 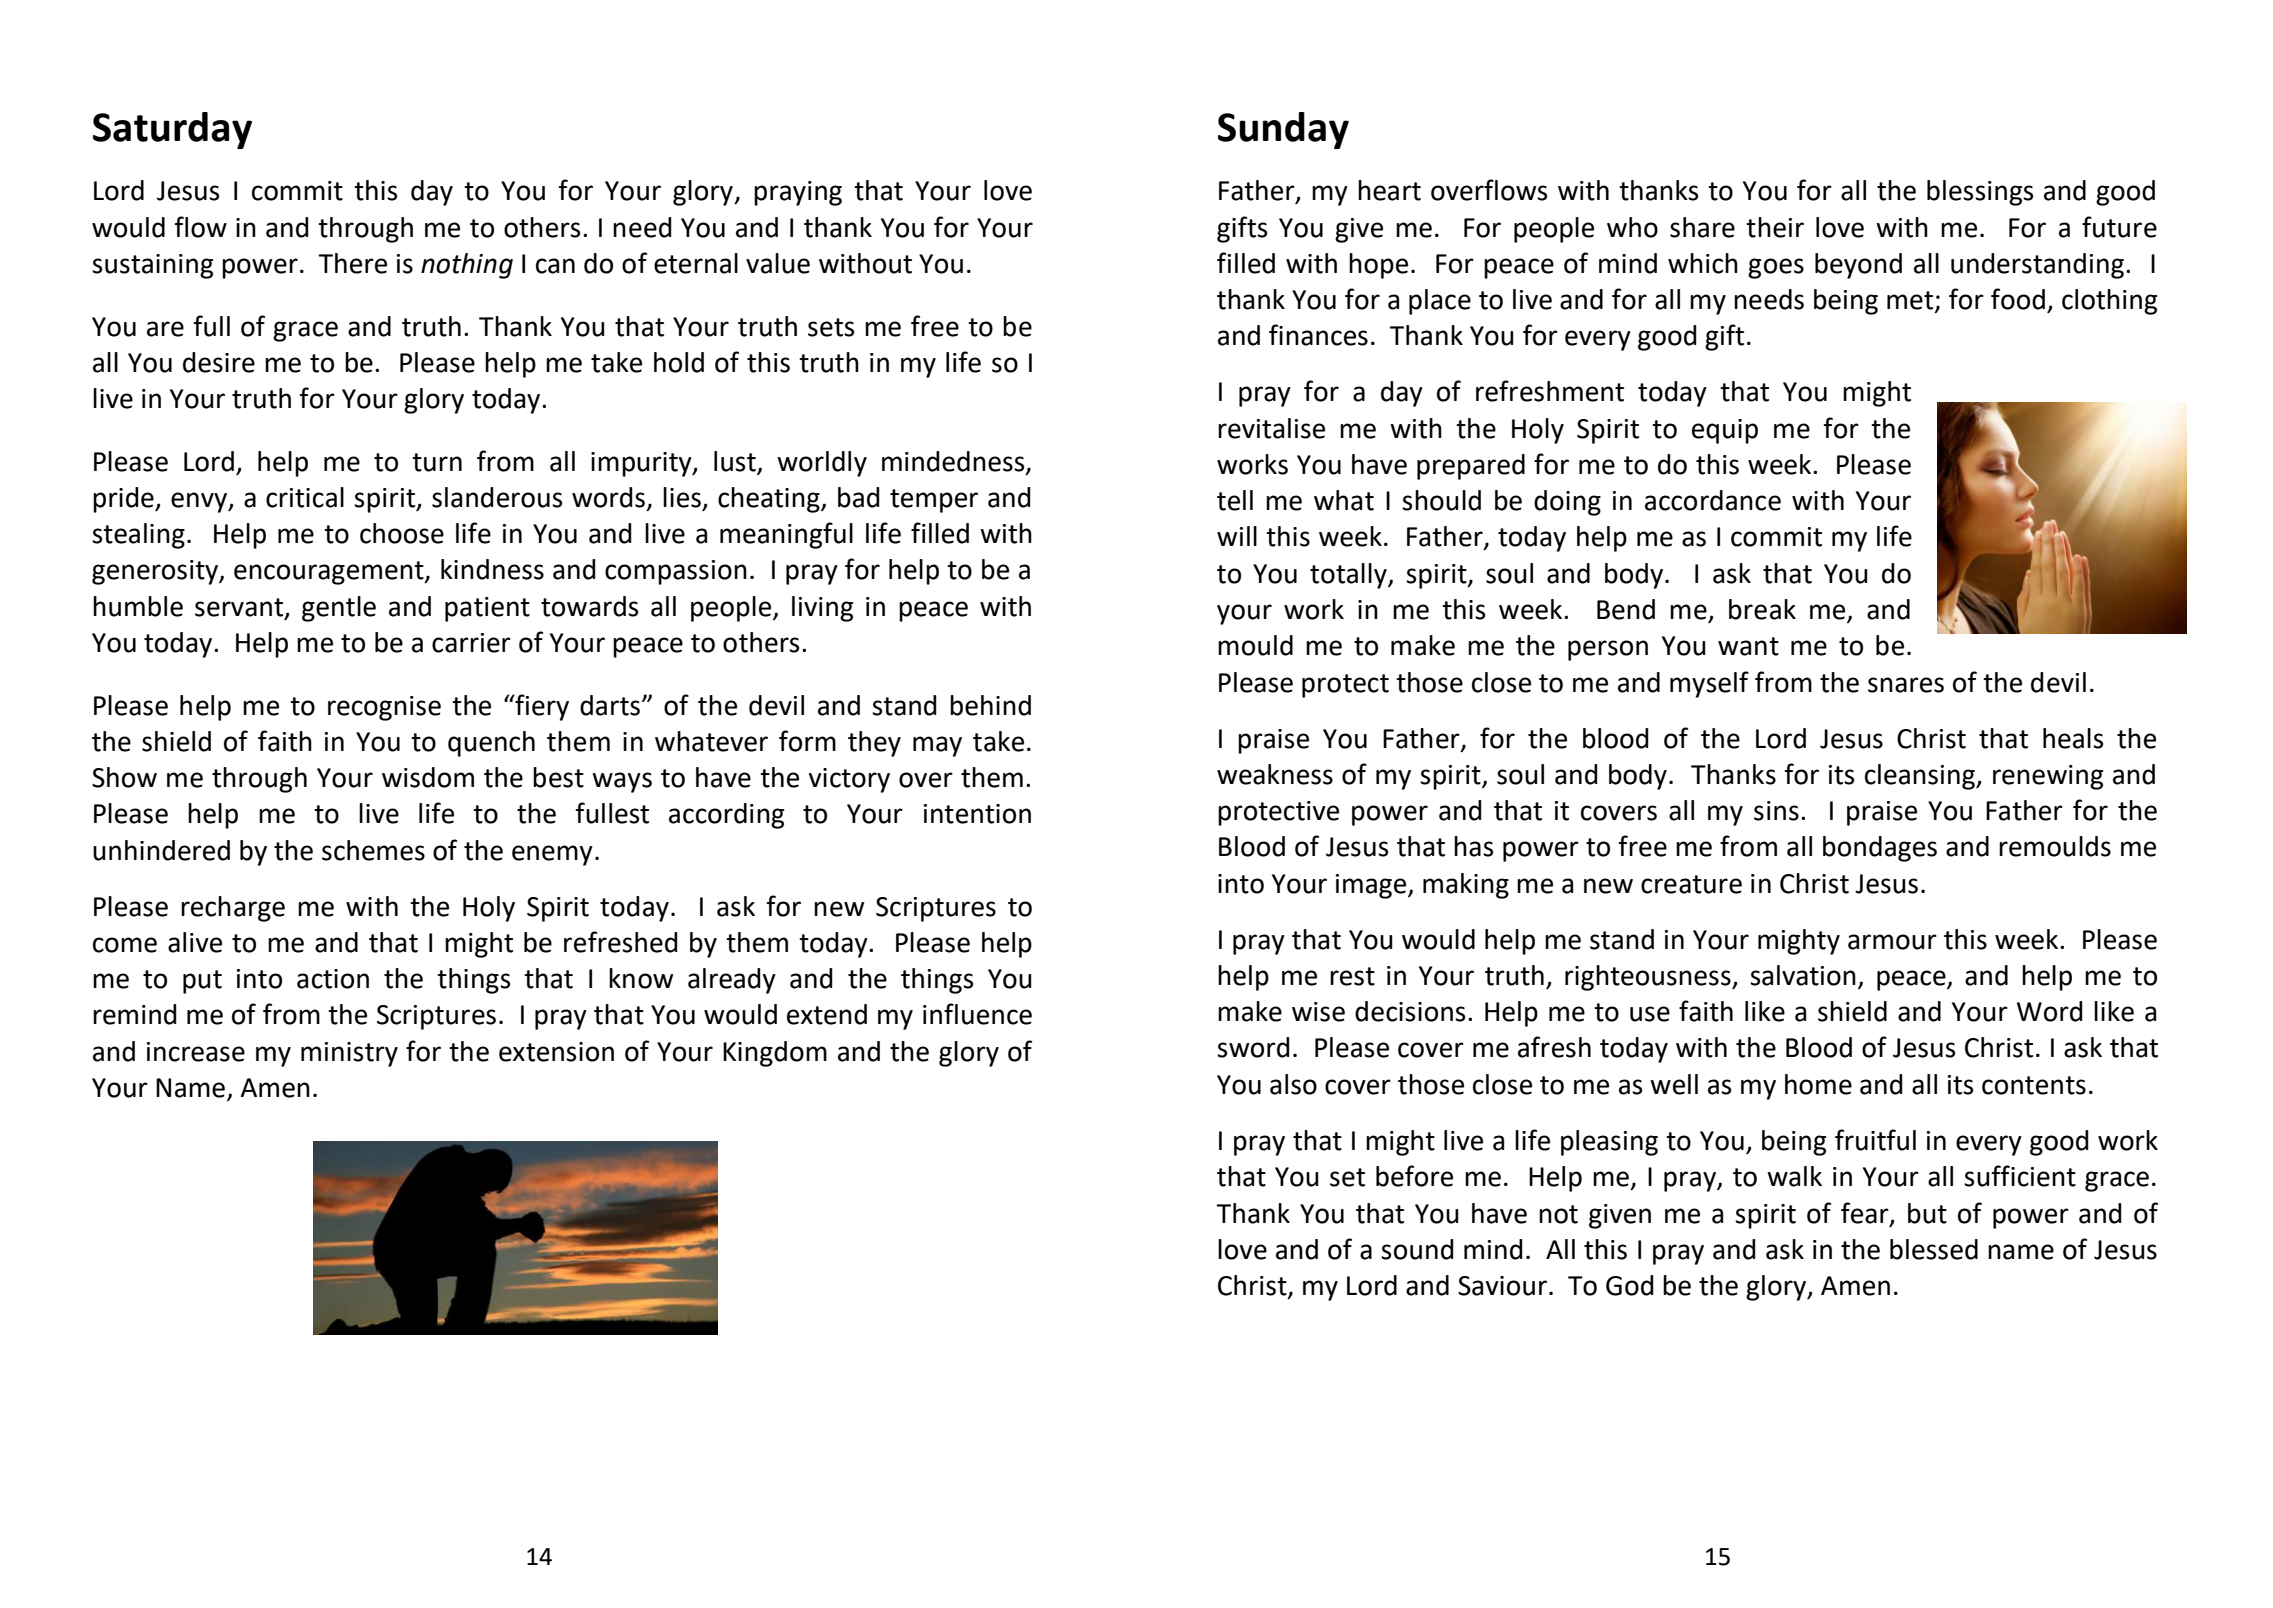 I want to click on behind, so click(x=990, y=705).
